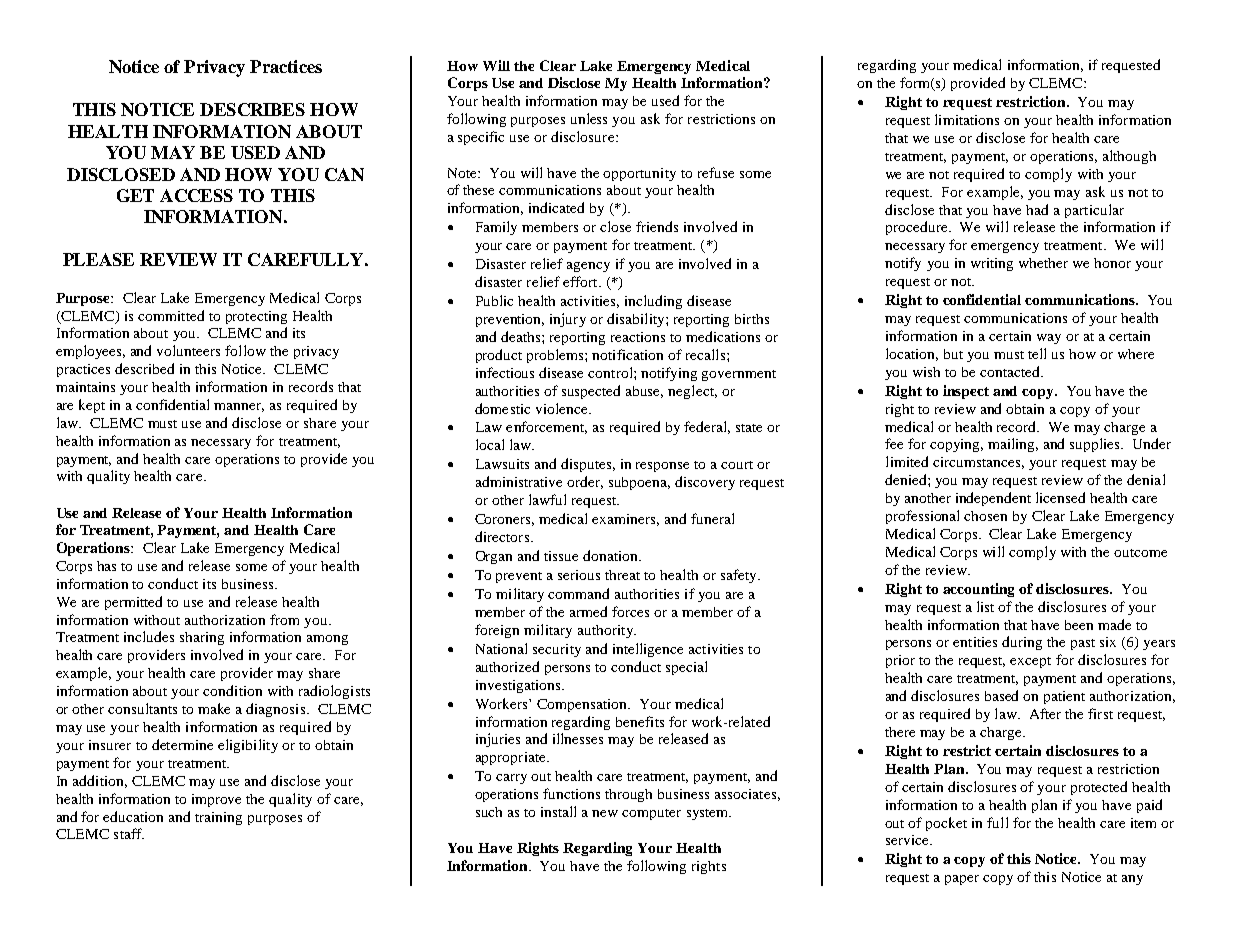  What do you see at coordinates (967, 119) in the document?
I see `limitations` at bounding box center [967, 119].
